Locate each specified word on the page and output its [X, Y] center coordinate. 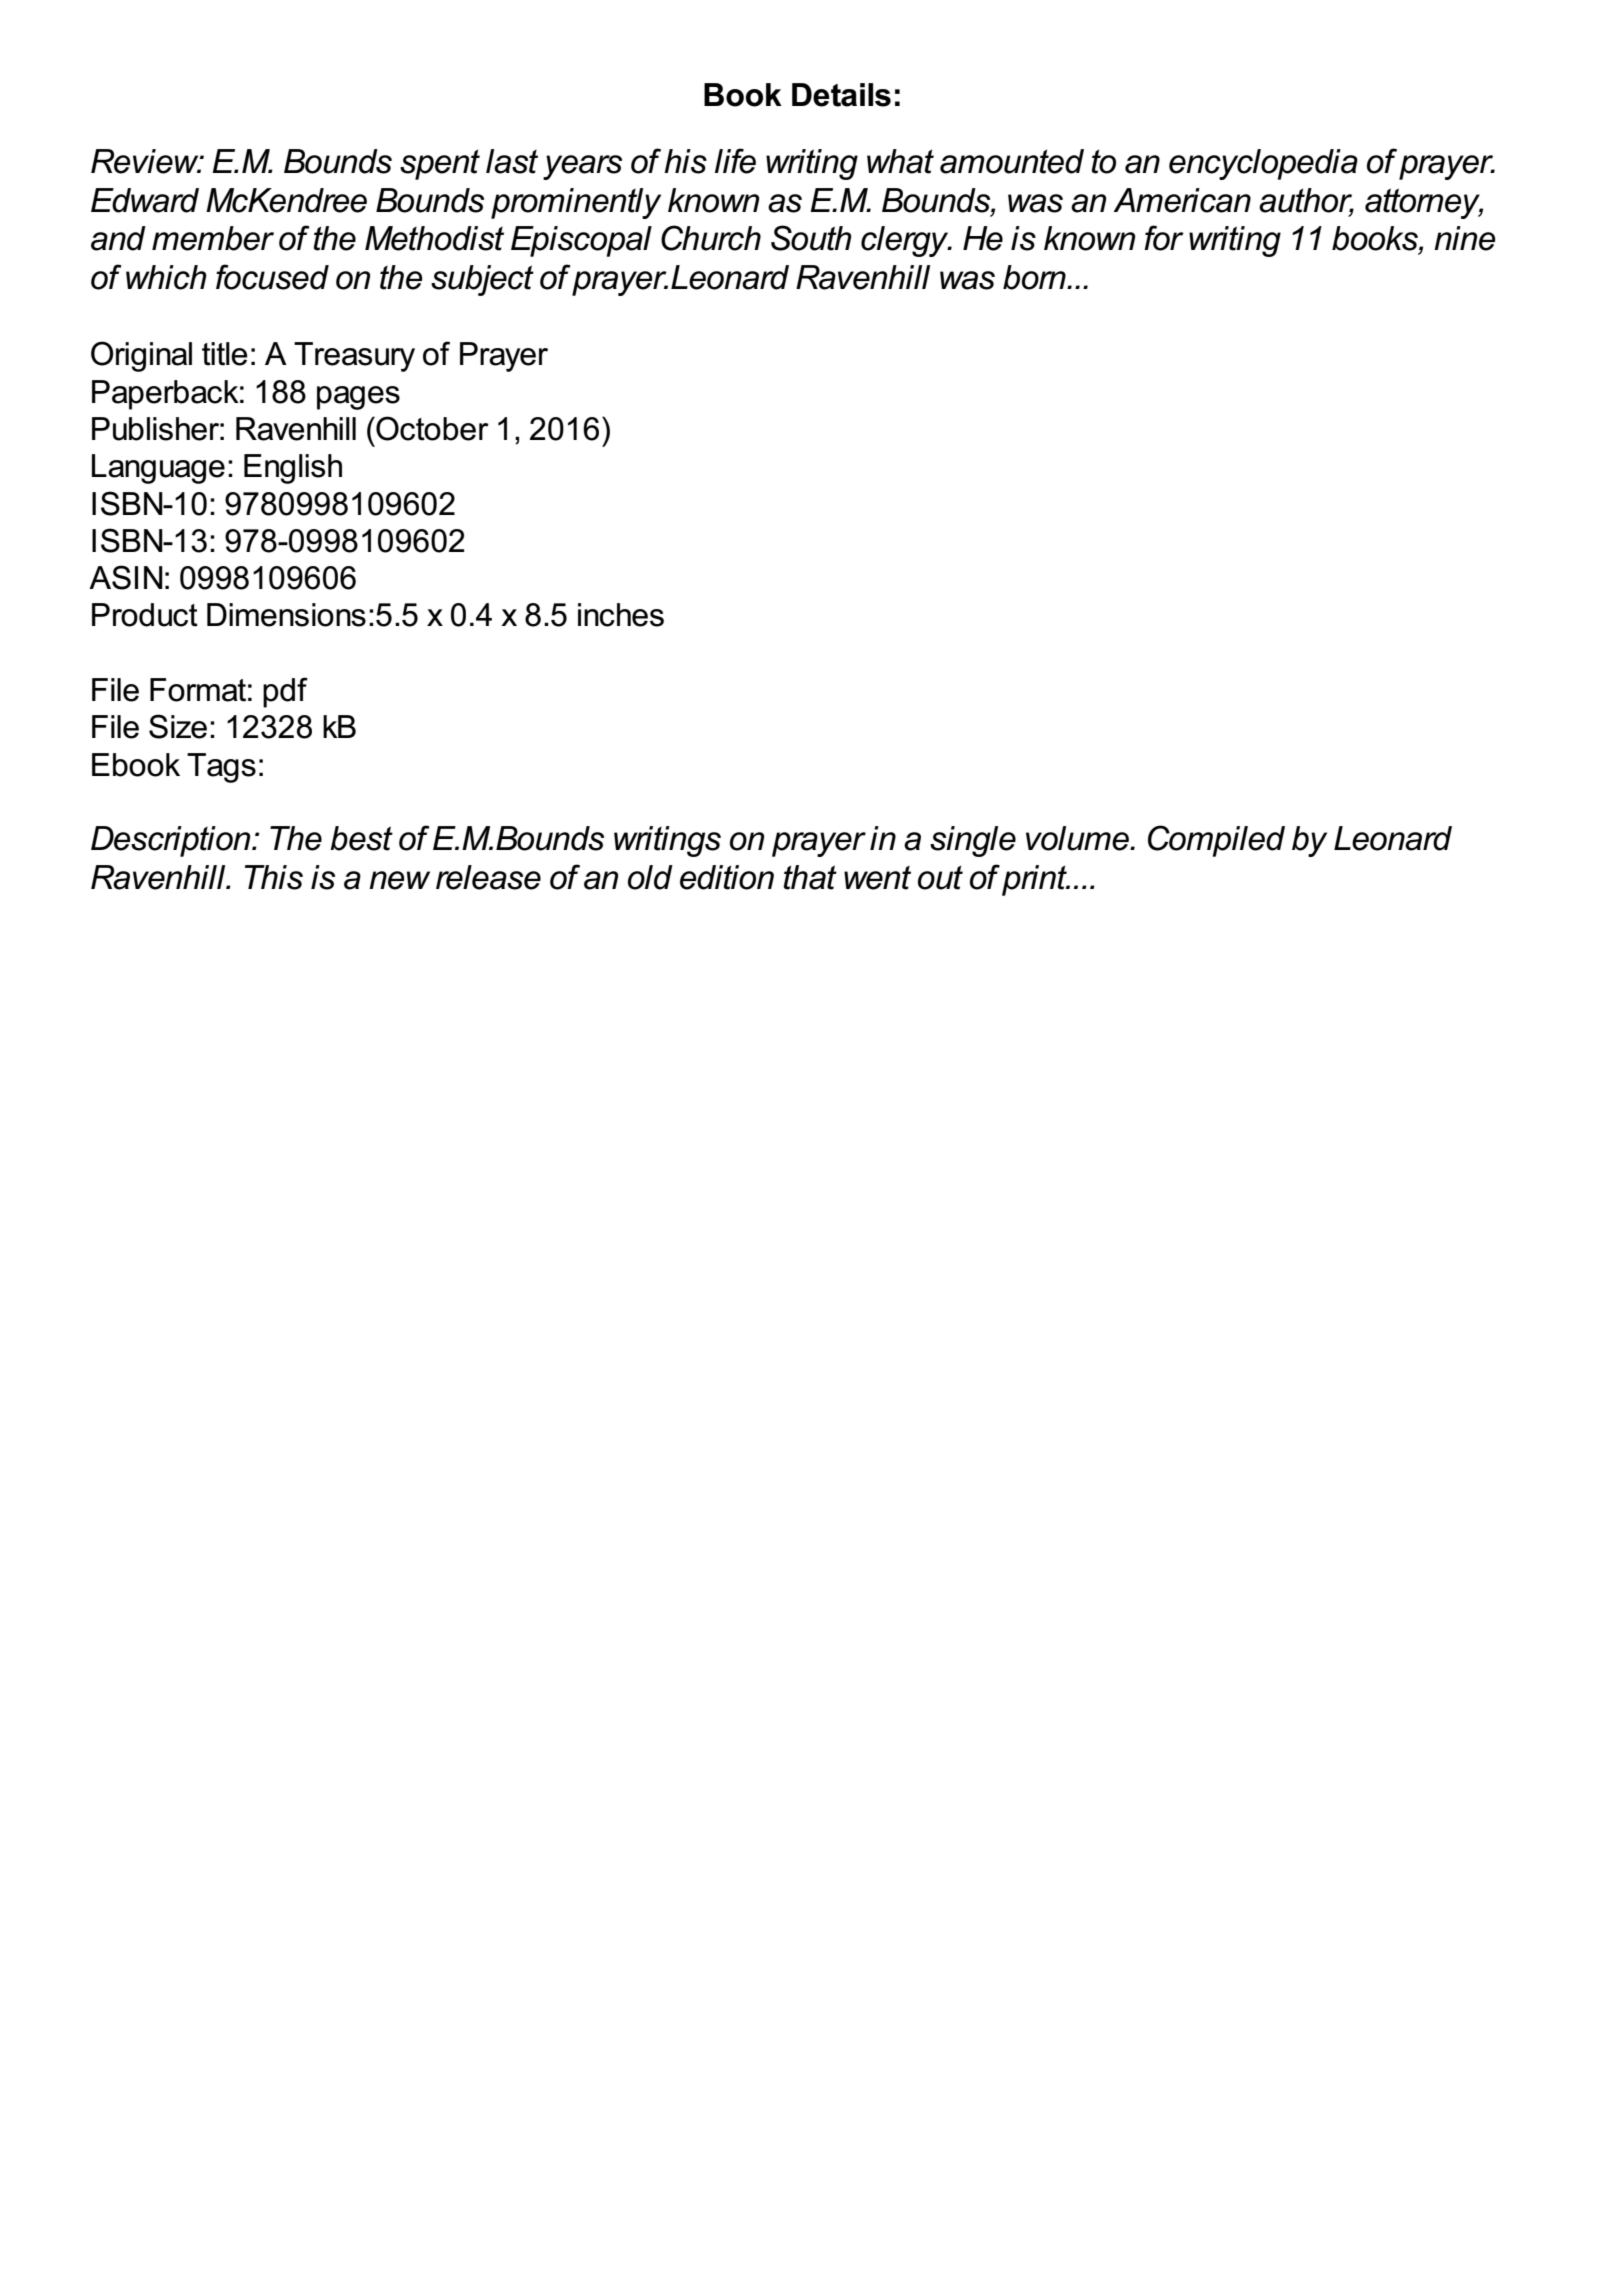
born [1035, 277]
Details [841, 95]
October [431, 428]
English [293, 469]
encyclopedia [1263, 164]
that [810, 877]
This [274, 877]
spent [440, 164]
